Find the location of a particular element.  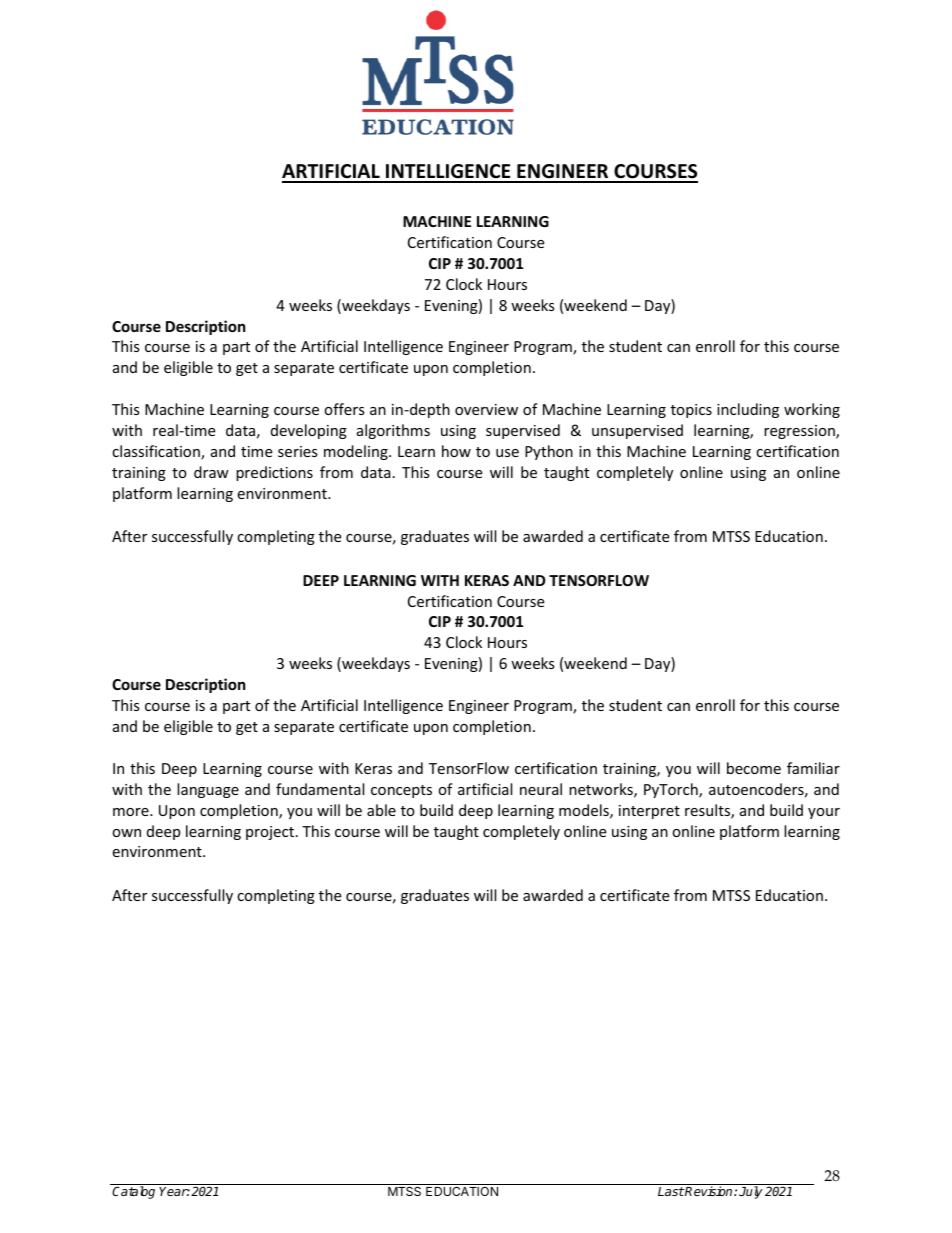

language is located at coordinates (208, 790).
